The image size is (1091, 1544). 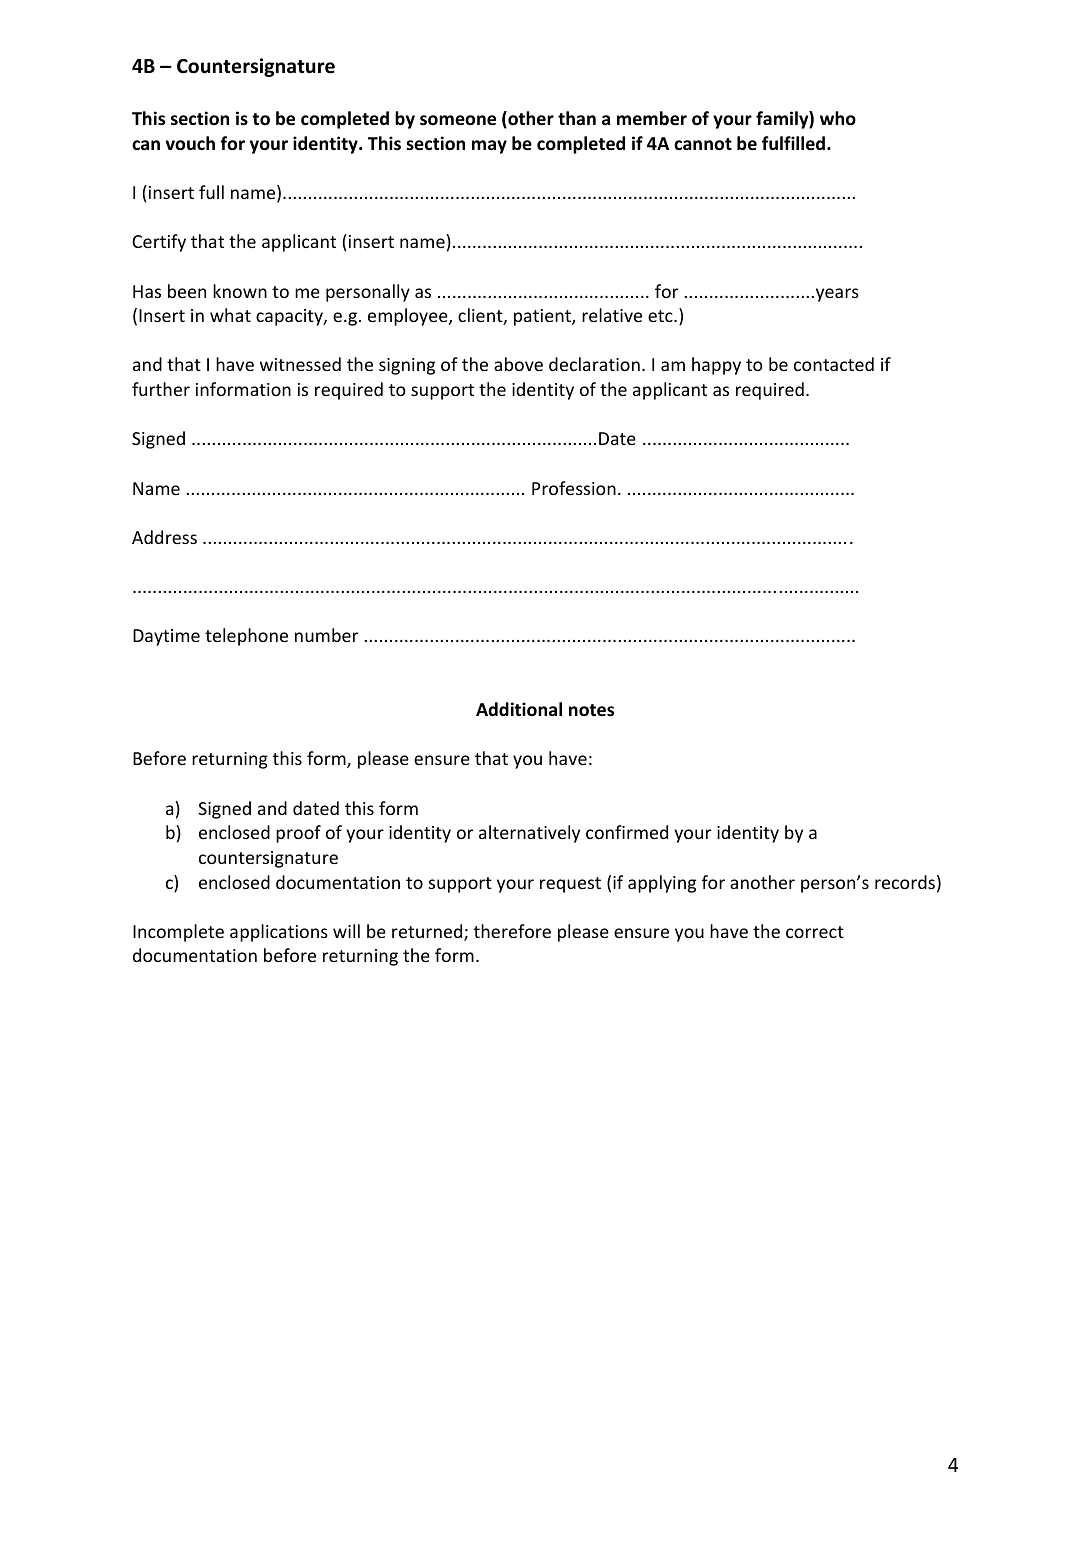 What do you see at coordinates (834, 364) in the image?
I see `contacted` at bounding box center [834, 364].
